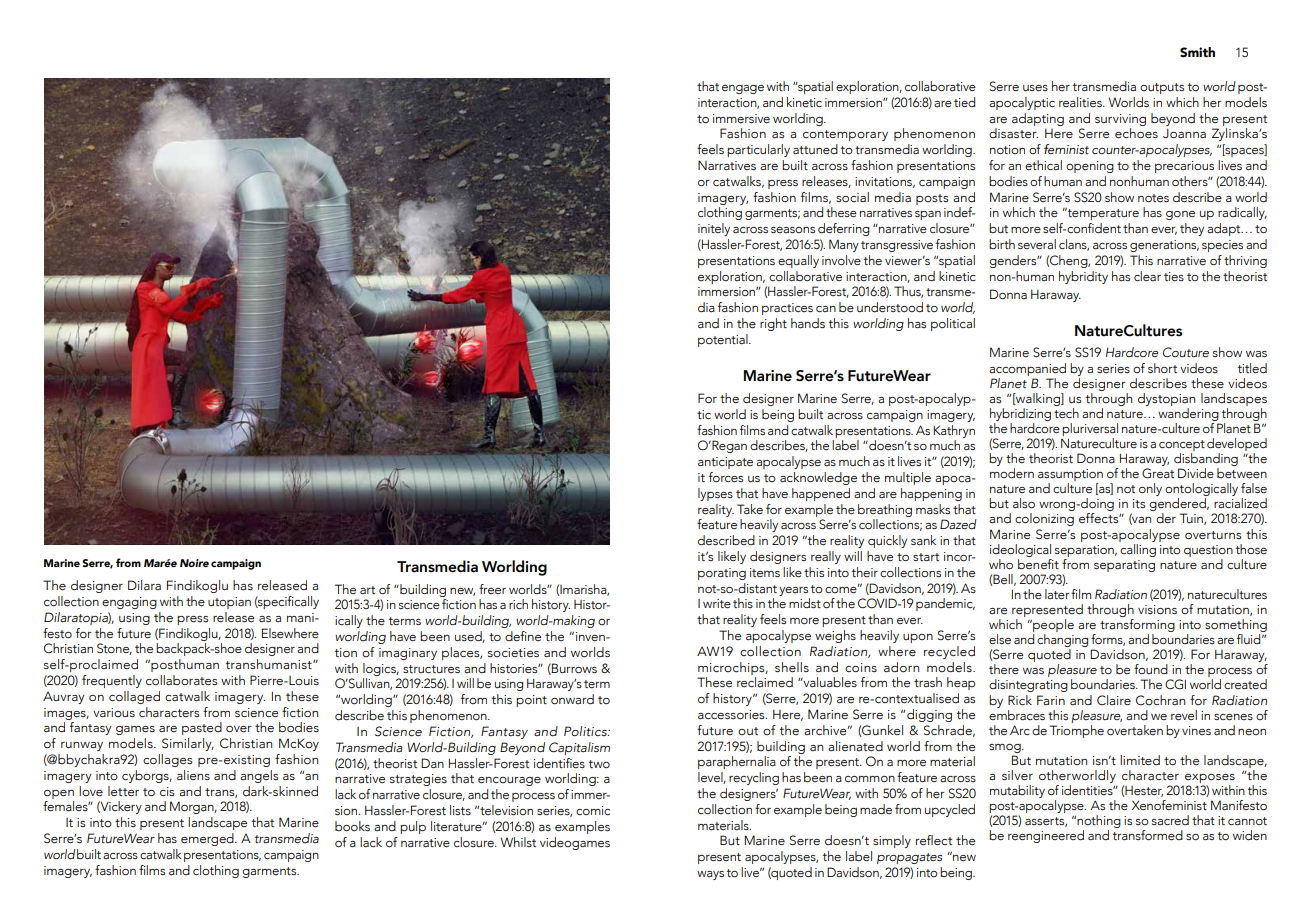 This screenshot has height=924, width=1308. I want to click on particularly, so click(758, 150).
